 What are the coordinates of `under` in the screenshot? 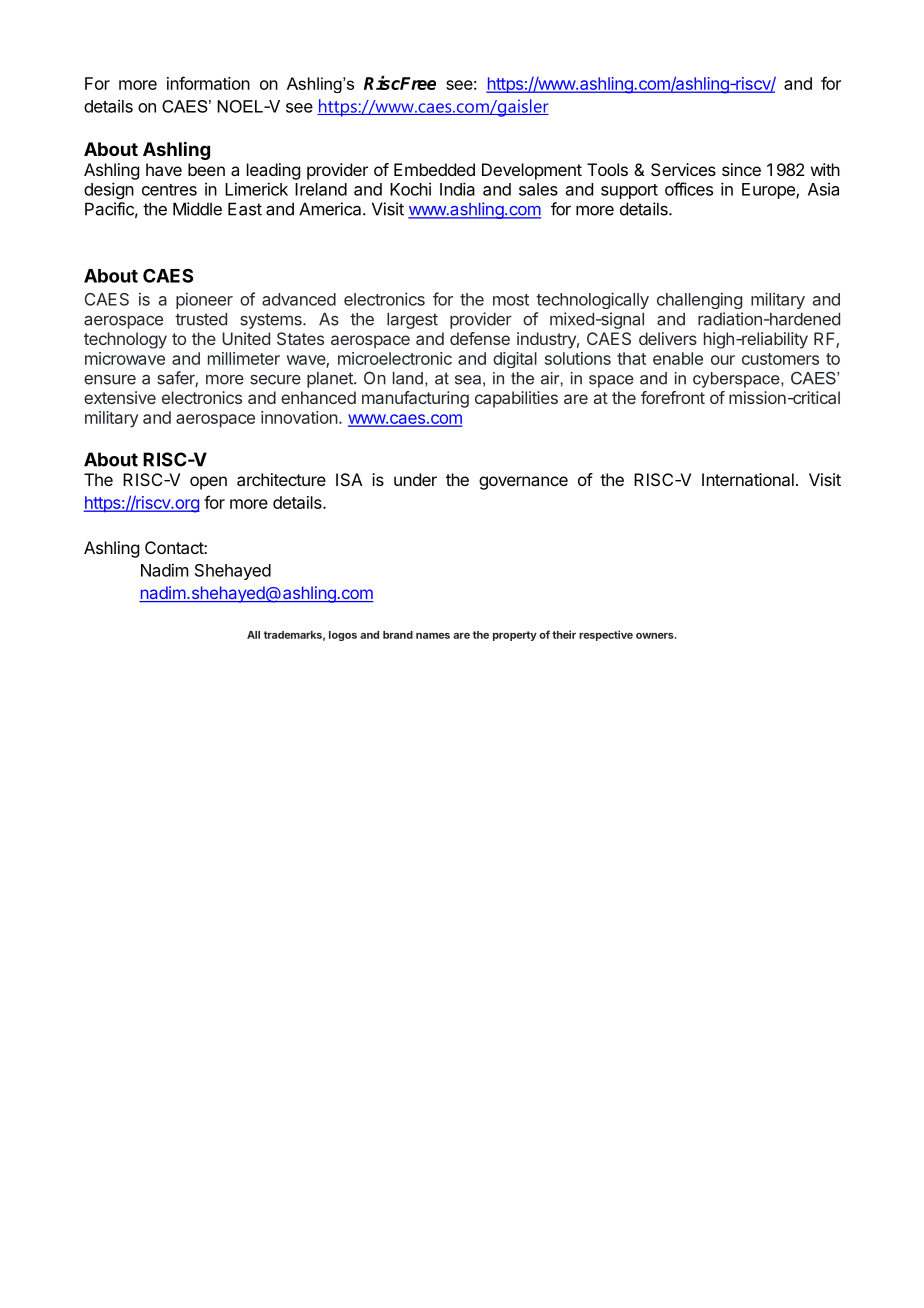 It's located at (415, 479).
